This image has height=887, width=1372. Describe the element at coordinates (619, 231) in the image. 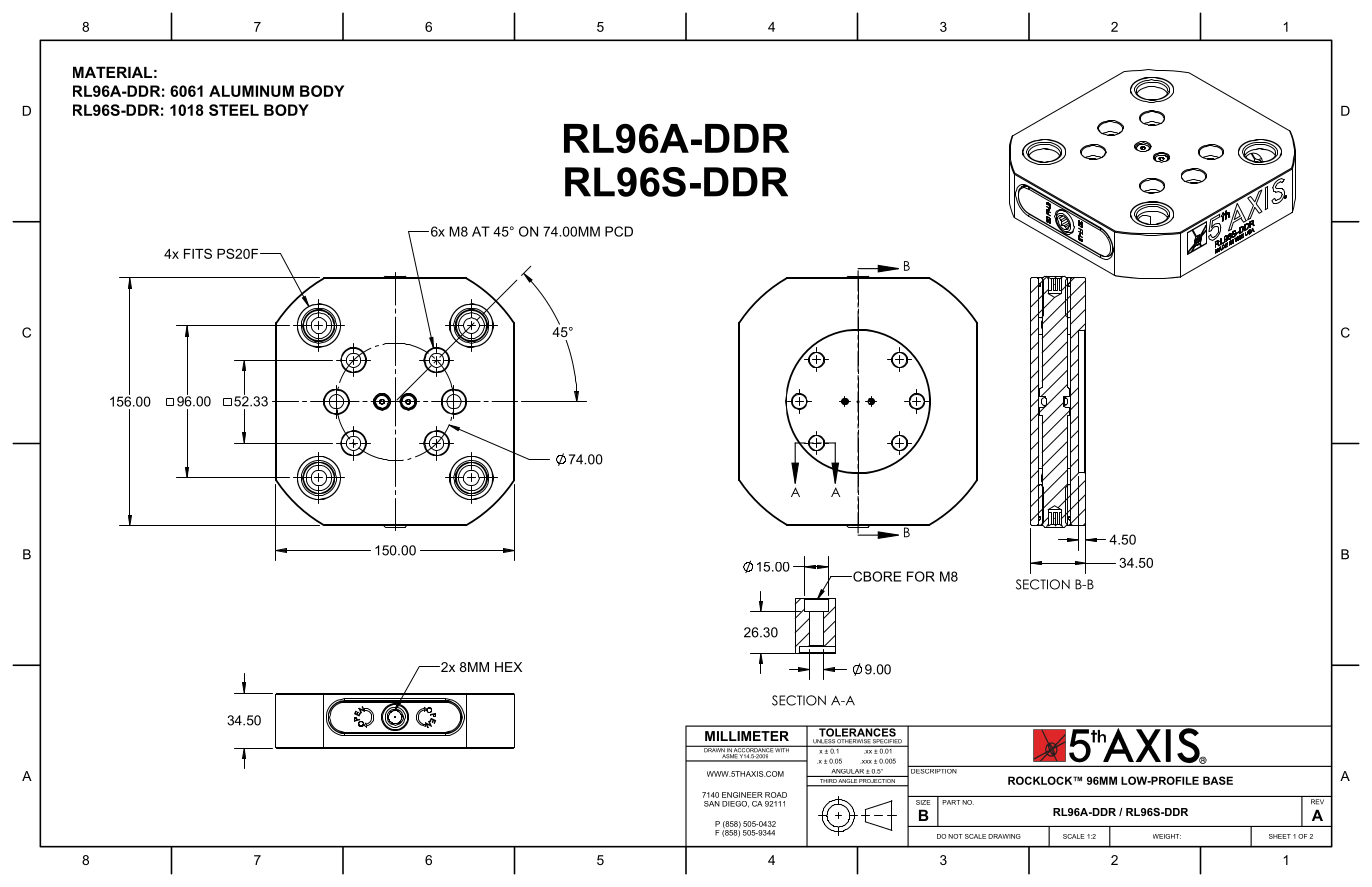

I see `PCD` at that location.
